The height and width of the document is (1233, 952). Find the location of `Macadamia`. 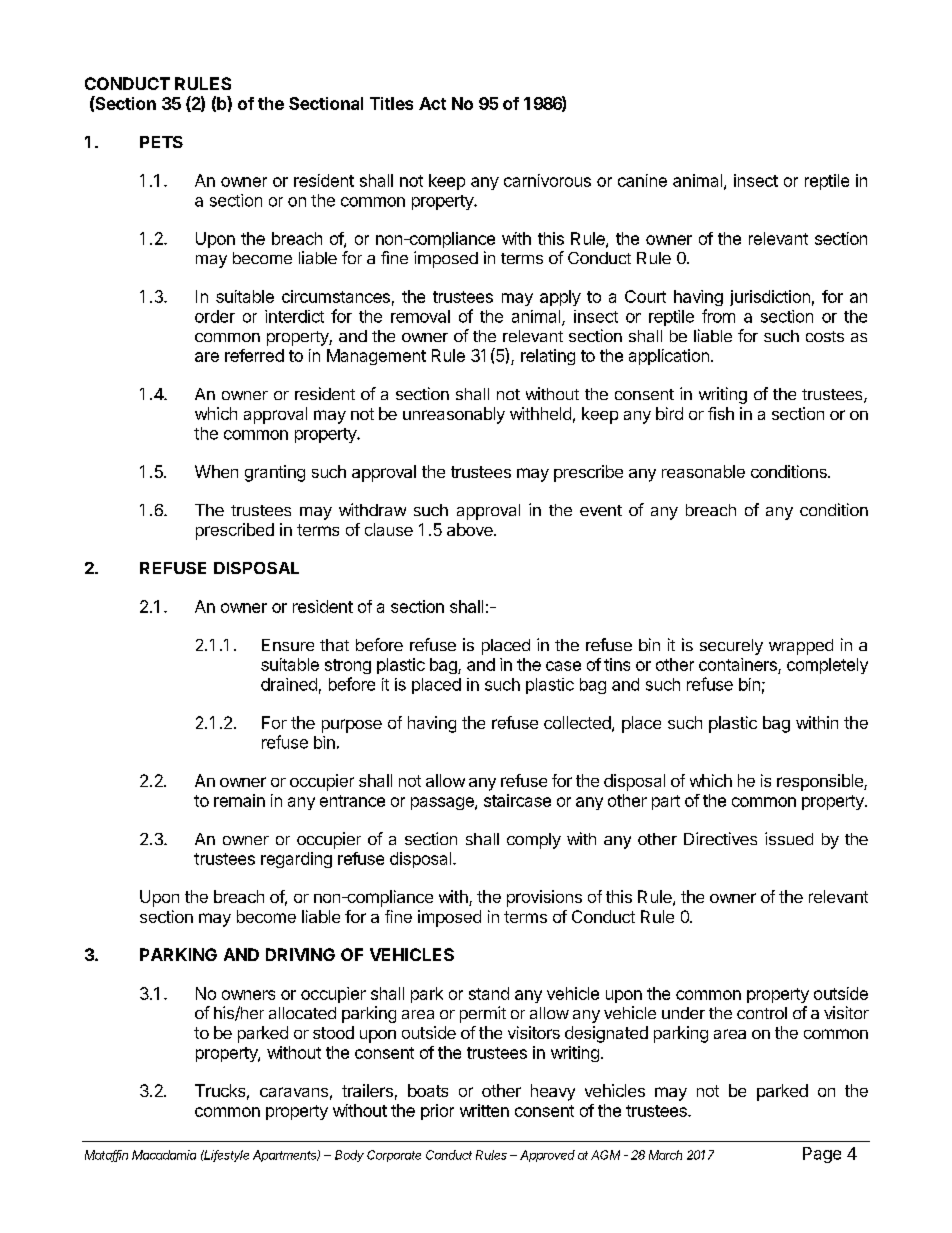

Macadamia is located at coordinates (164, 1155).
